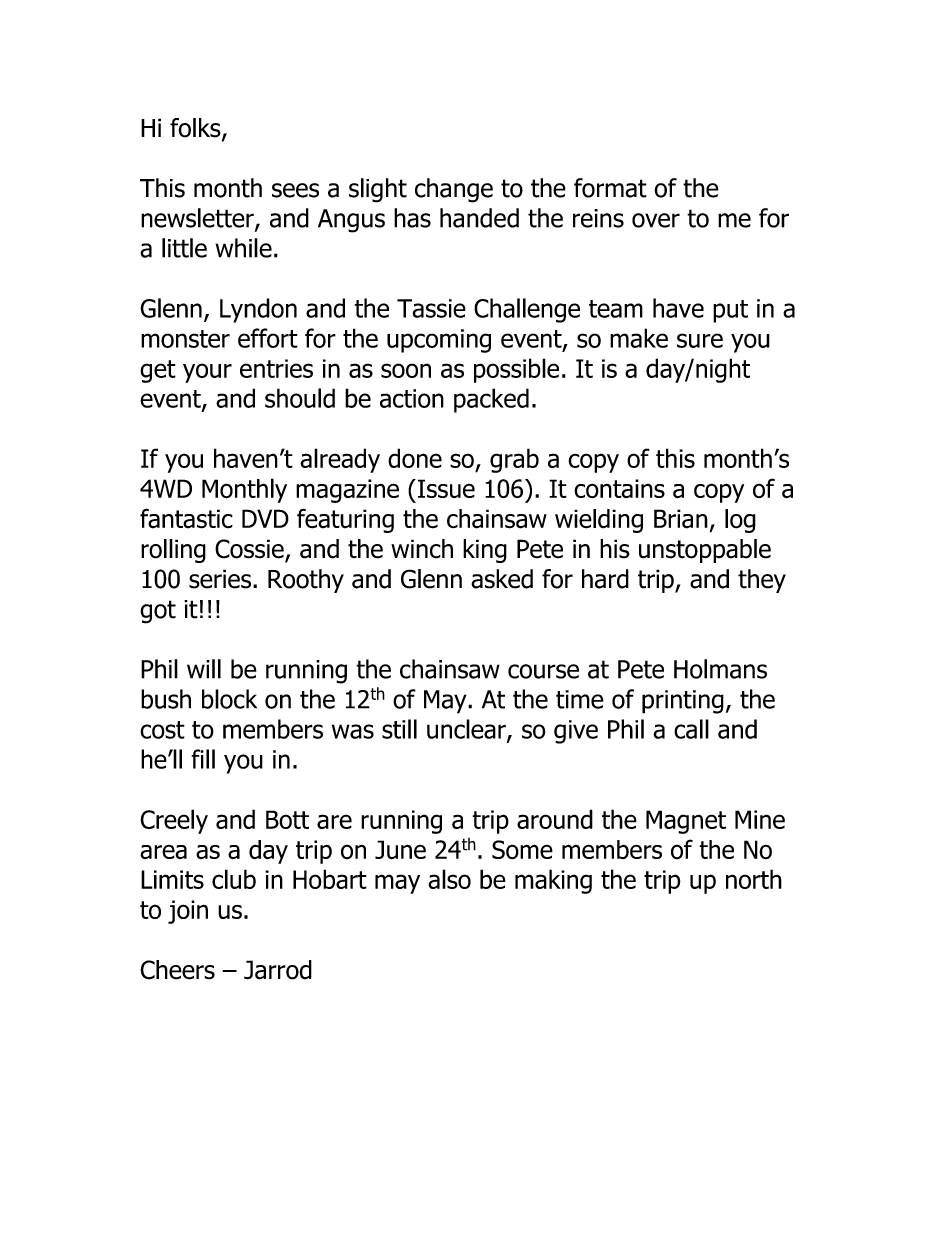  I want to click on will, so click(204, 669).
